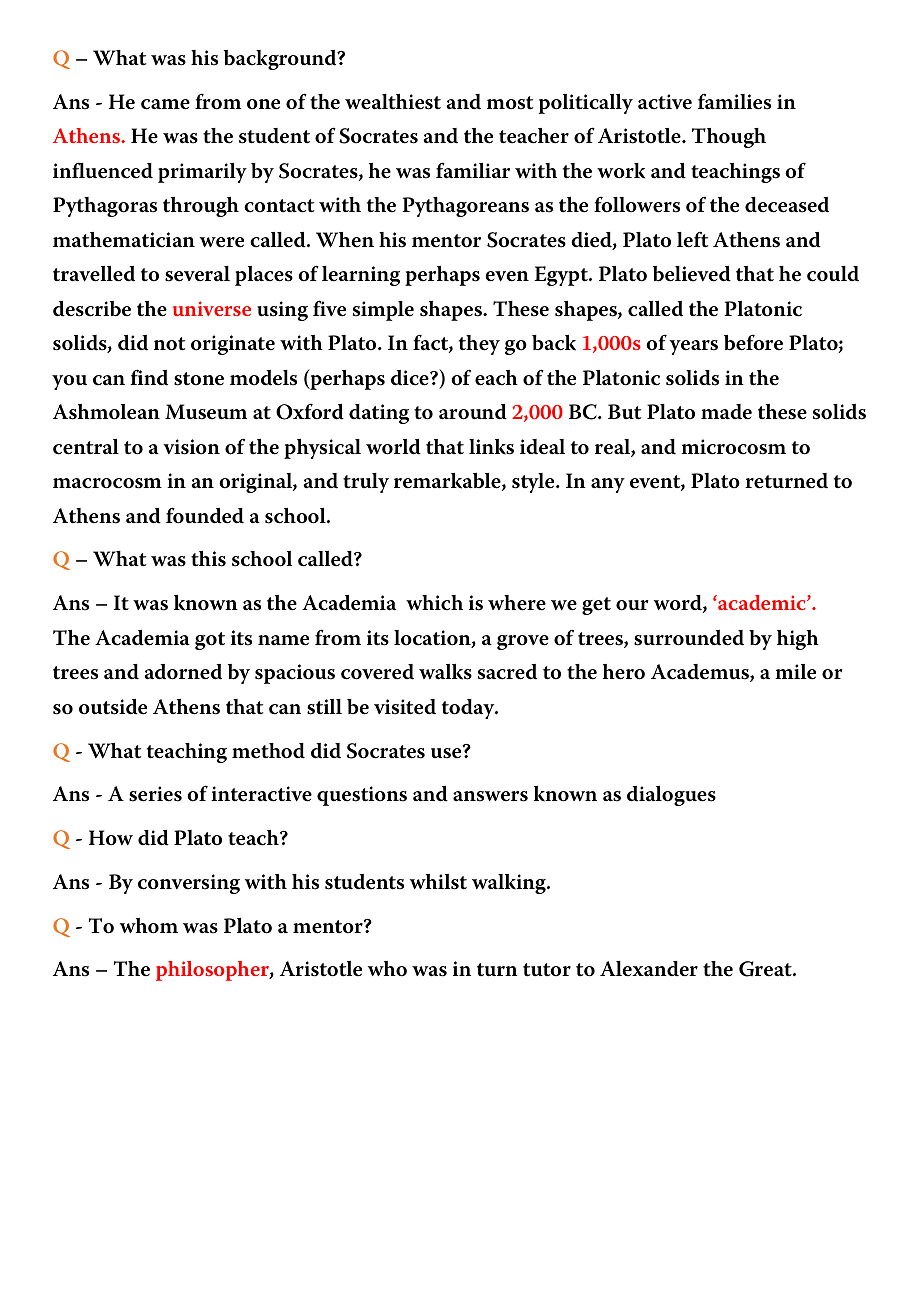 The height and width of the screenshot is (1308, 924). Describe the element at coordinates (165, 104) in the screenshot. I see `came` at that location.
